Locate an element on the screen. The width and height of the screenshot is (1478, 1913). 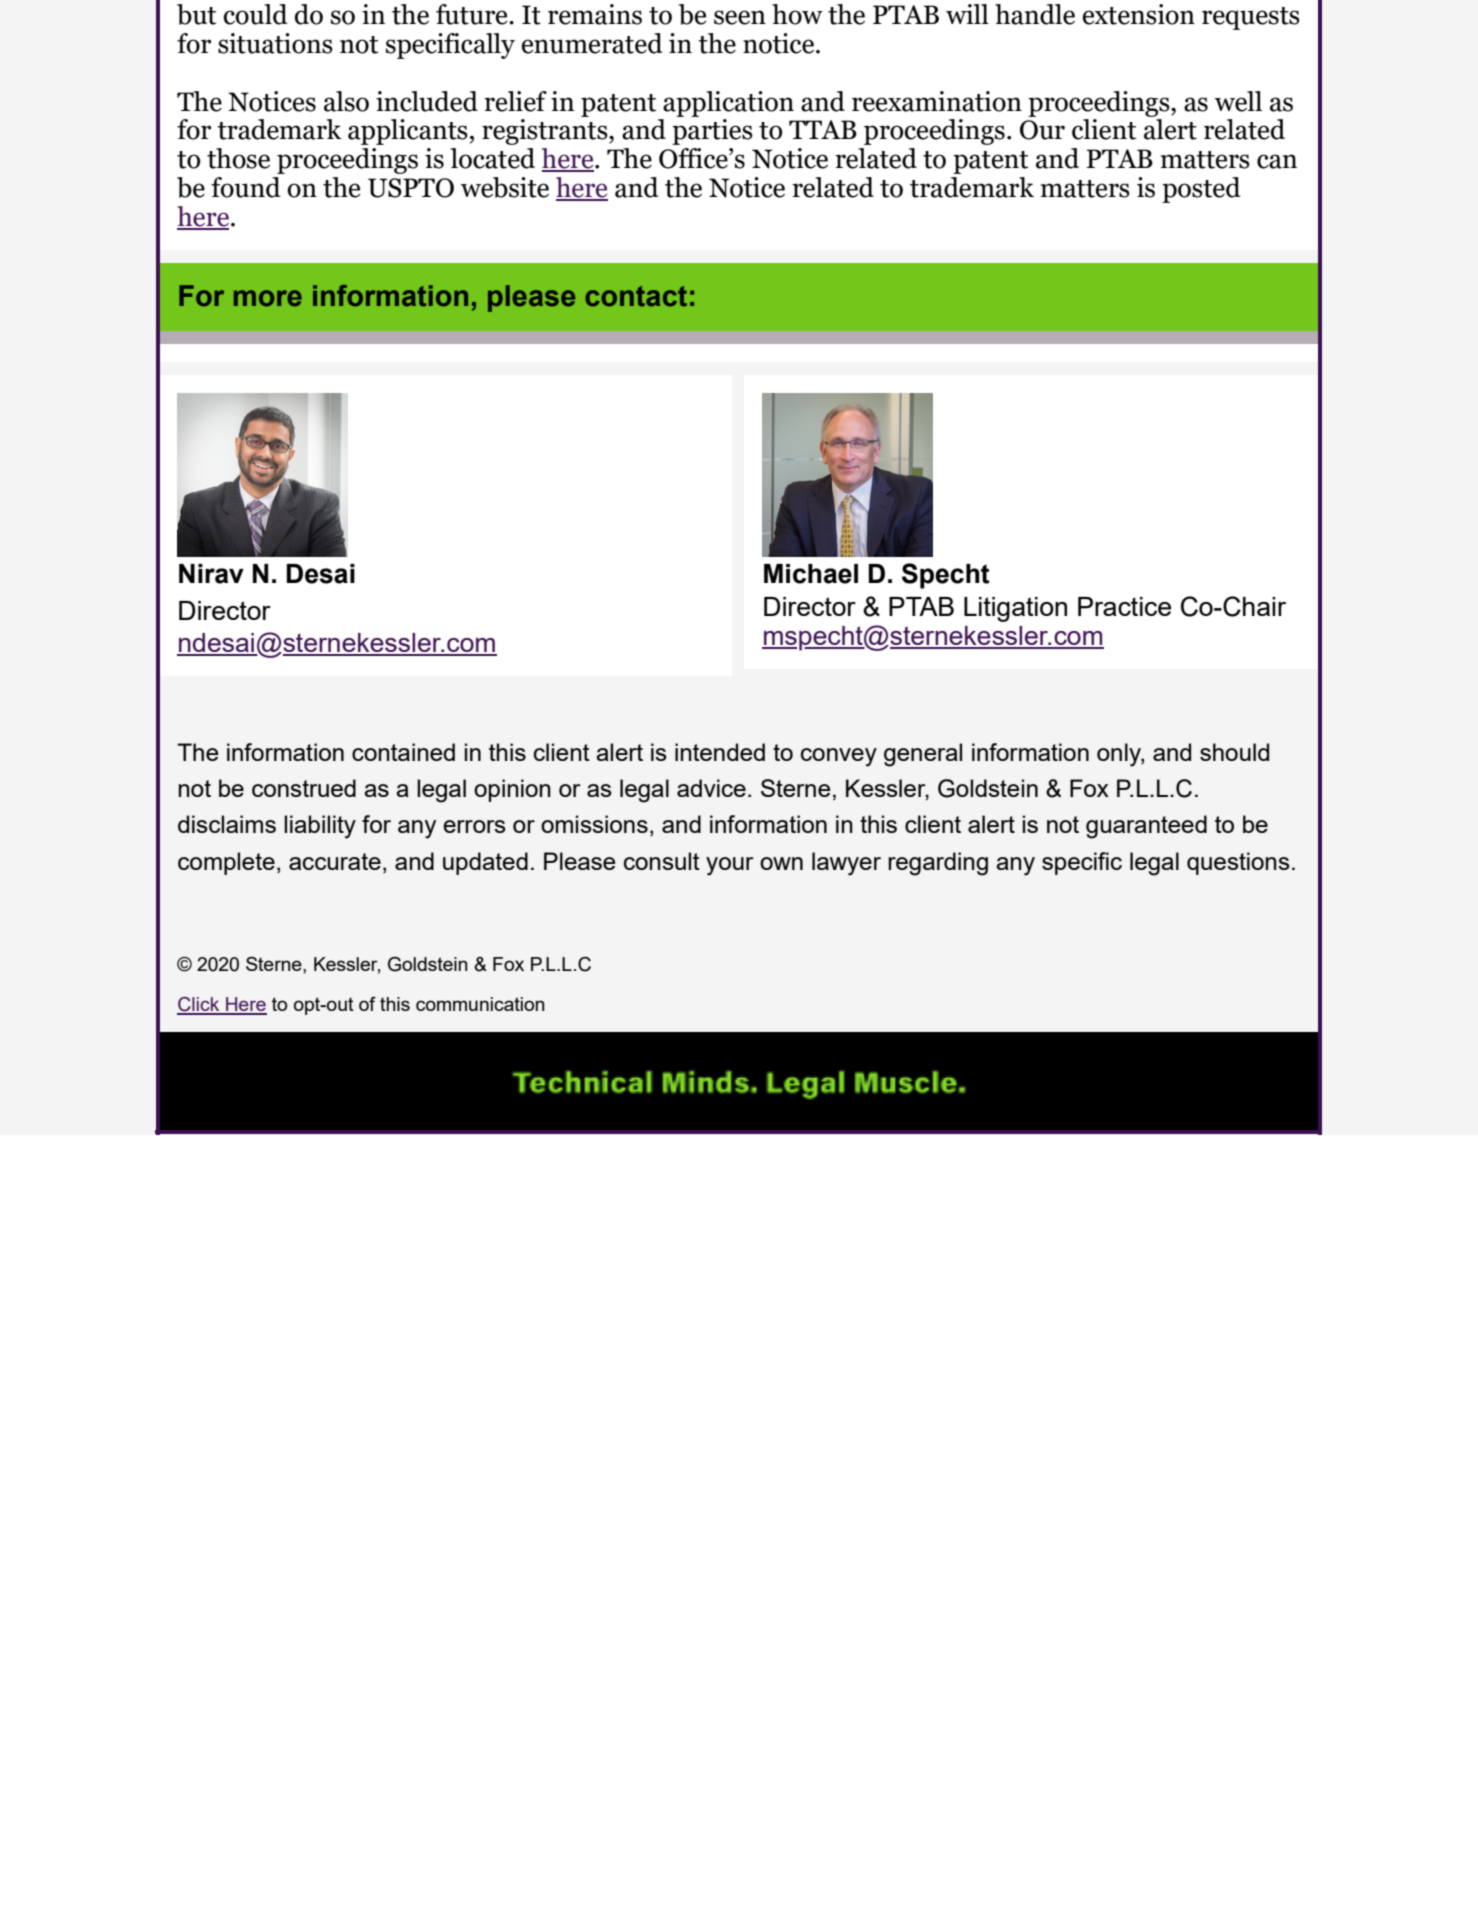
should is located at coordinates (1234, 752).
